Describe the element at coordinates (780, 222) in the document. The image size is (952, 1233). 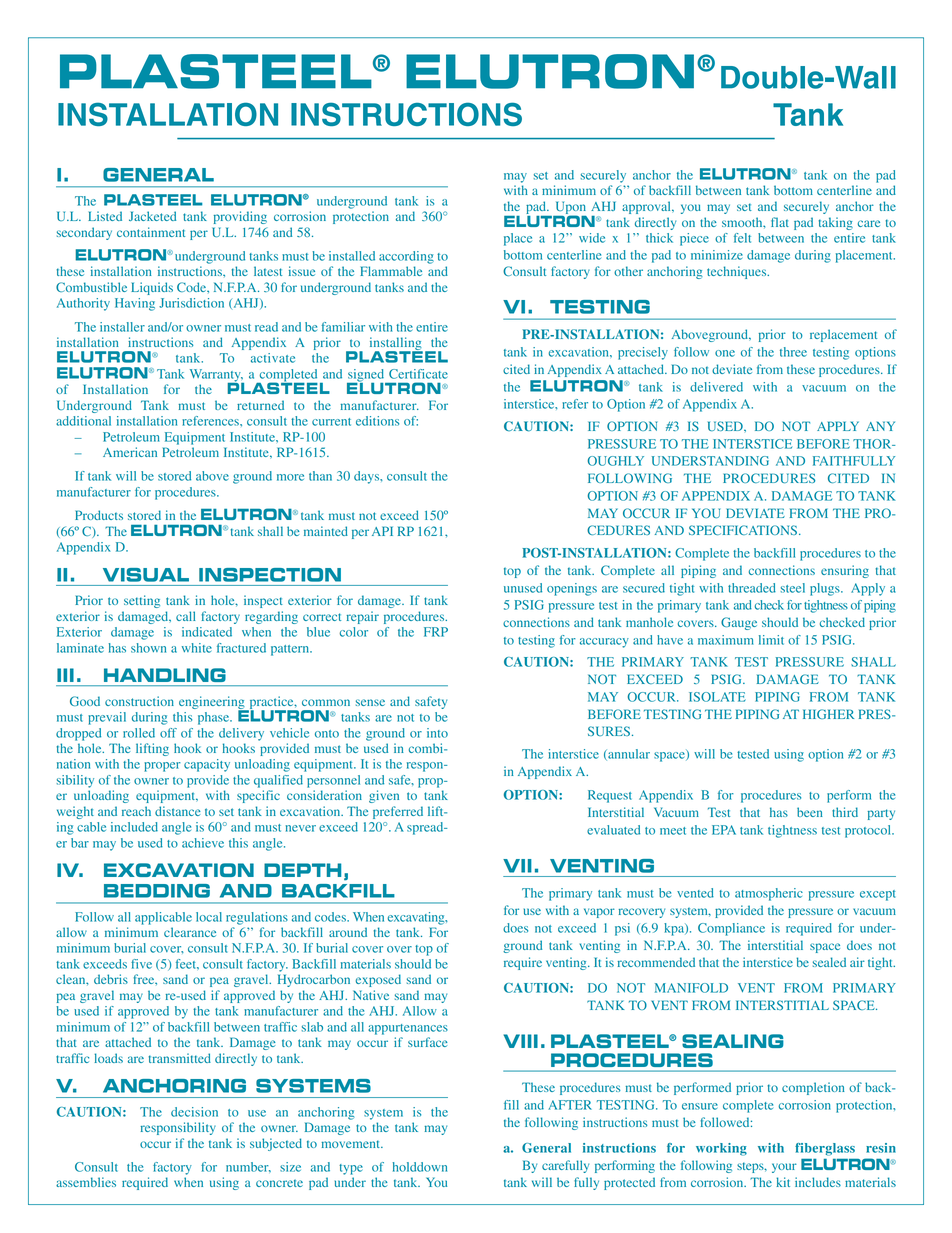
I see `flat` at that location.
